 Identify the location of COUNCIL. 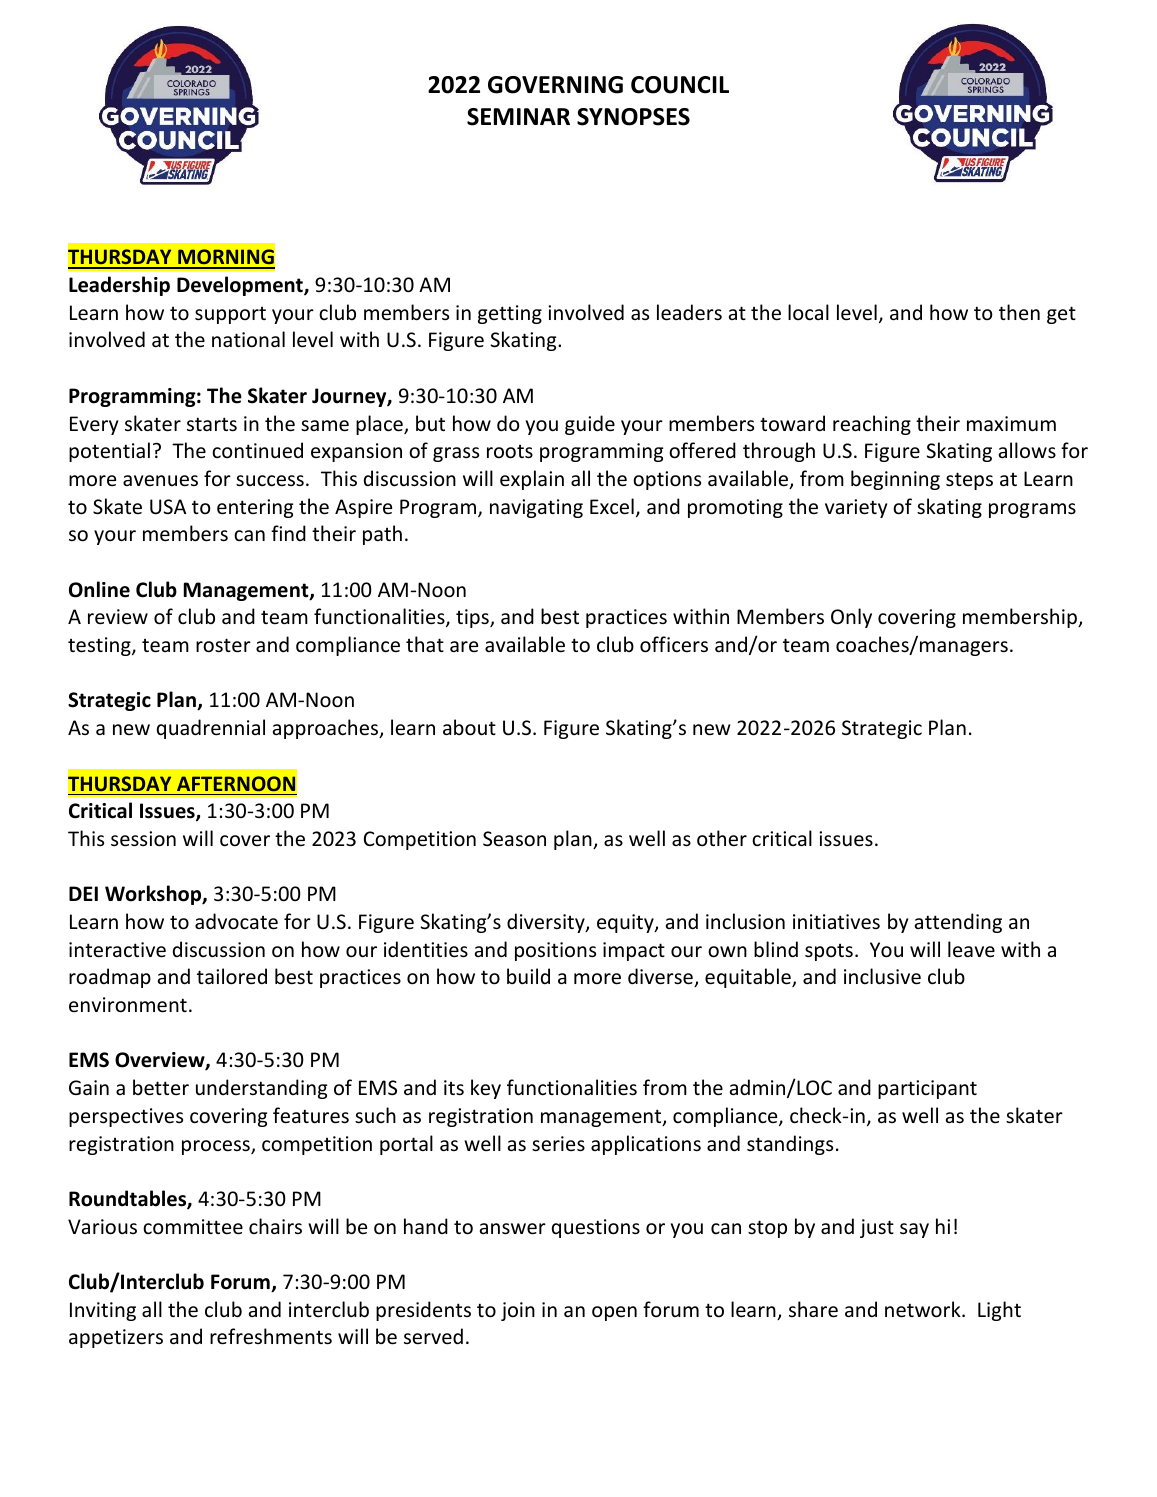
(680, 85).
